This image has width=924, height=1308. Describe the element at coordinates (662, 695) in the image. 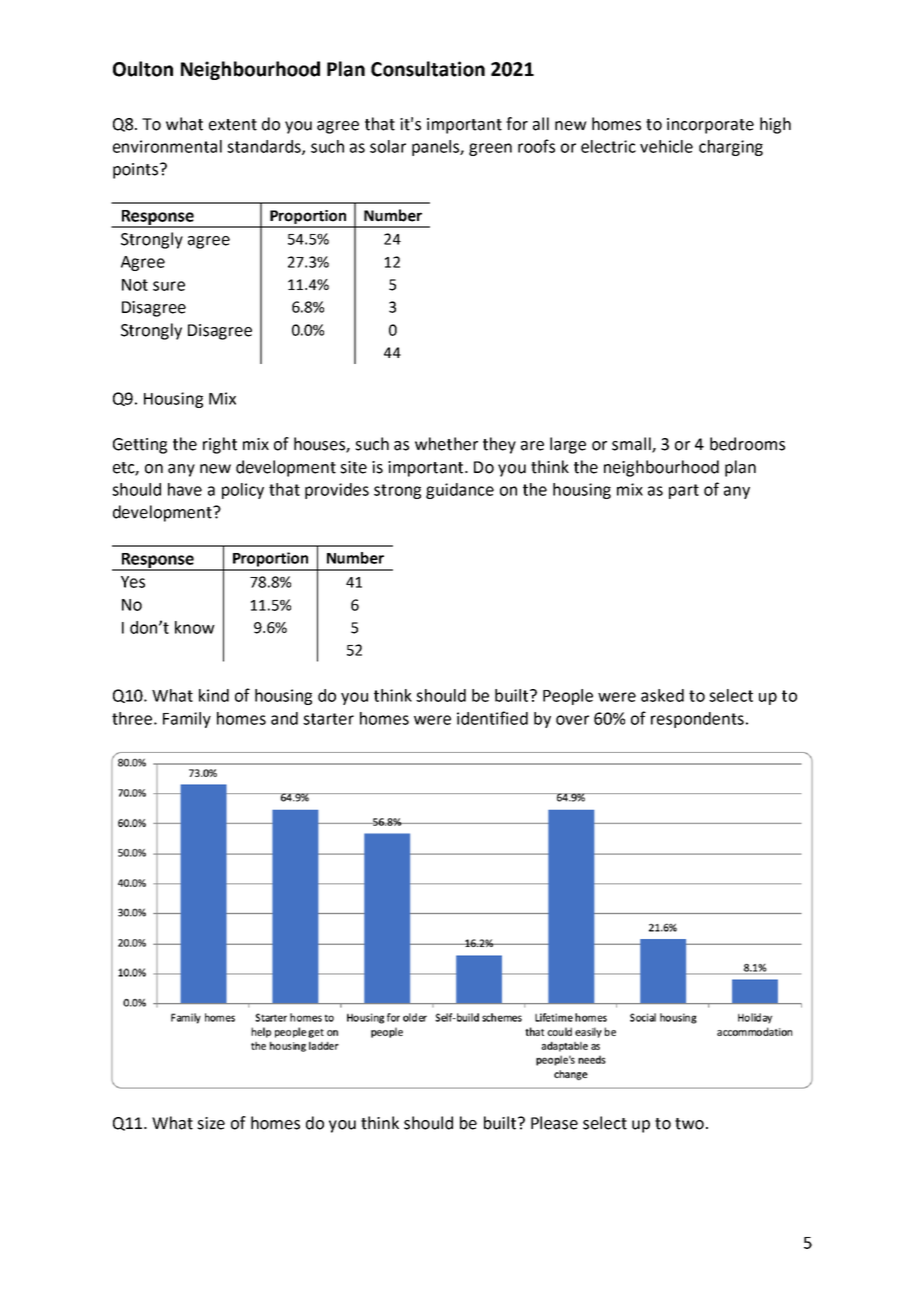

I see `asked` at that location.
